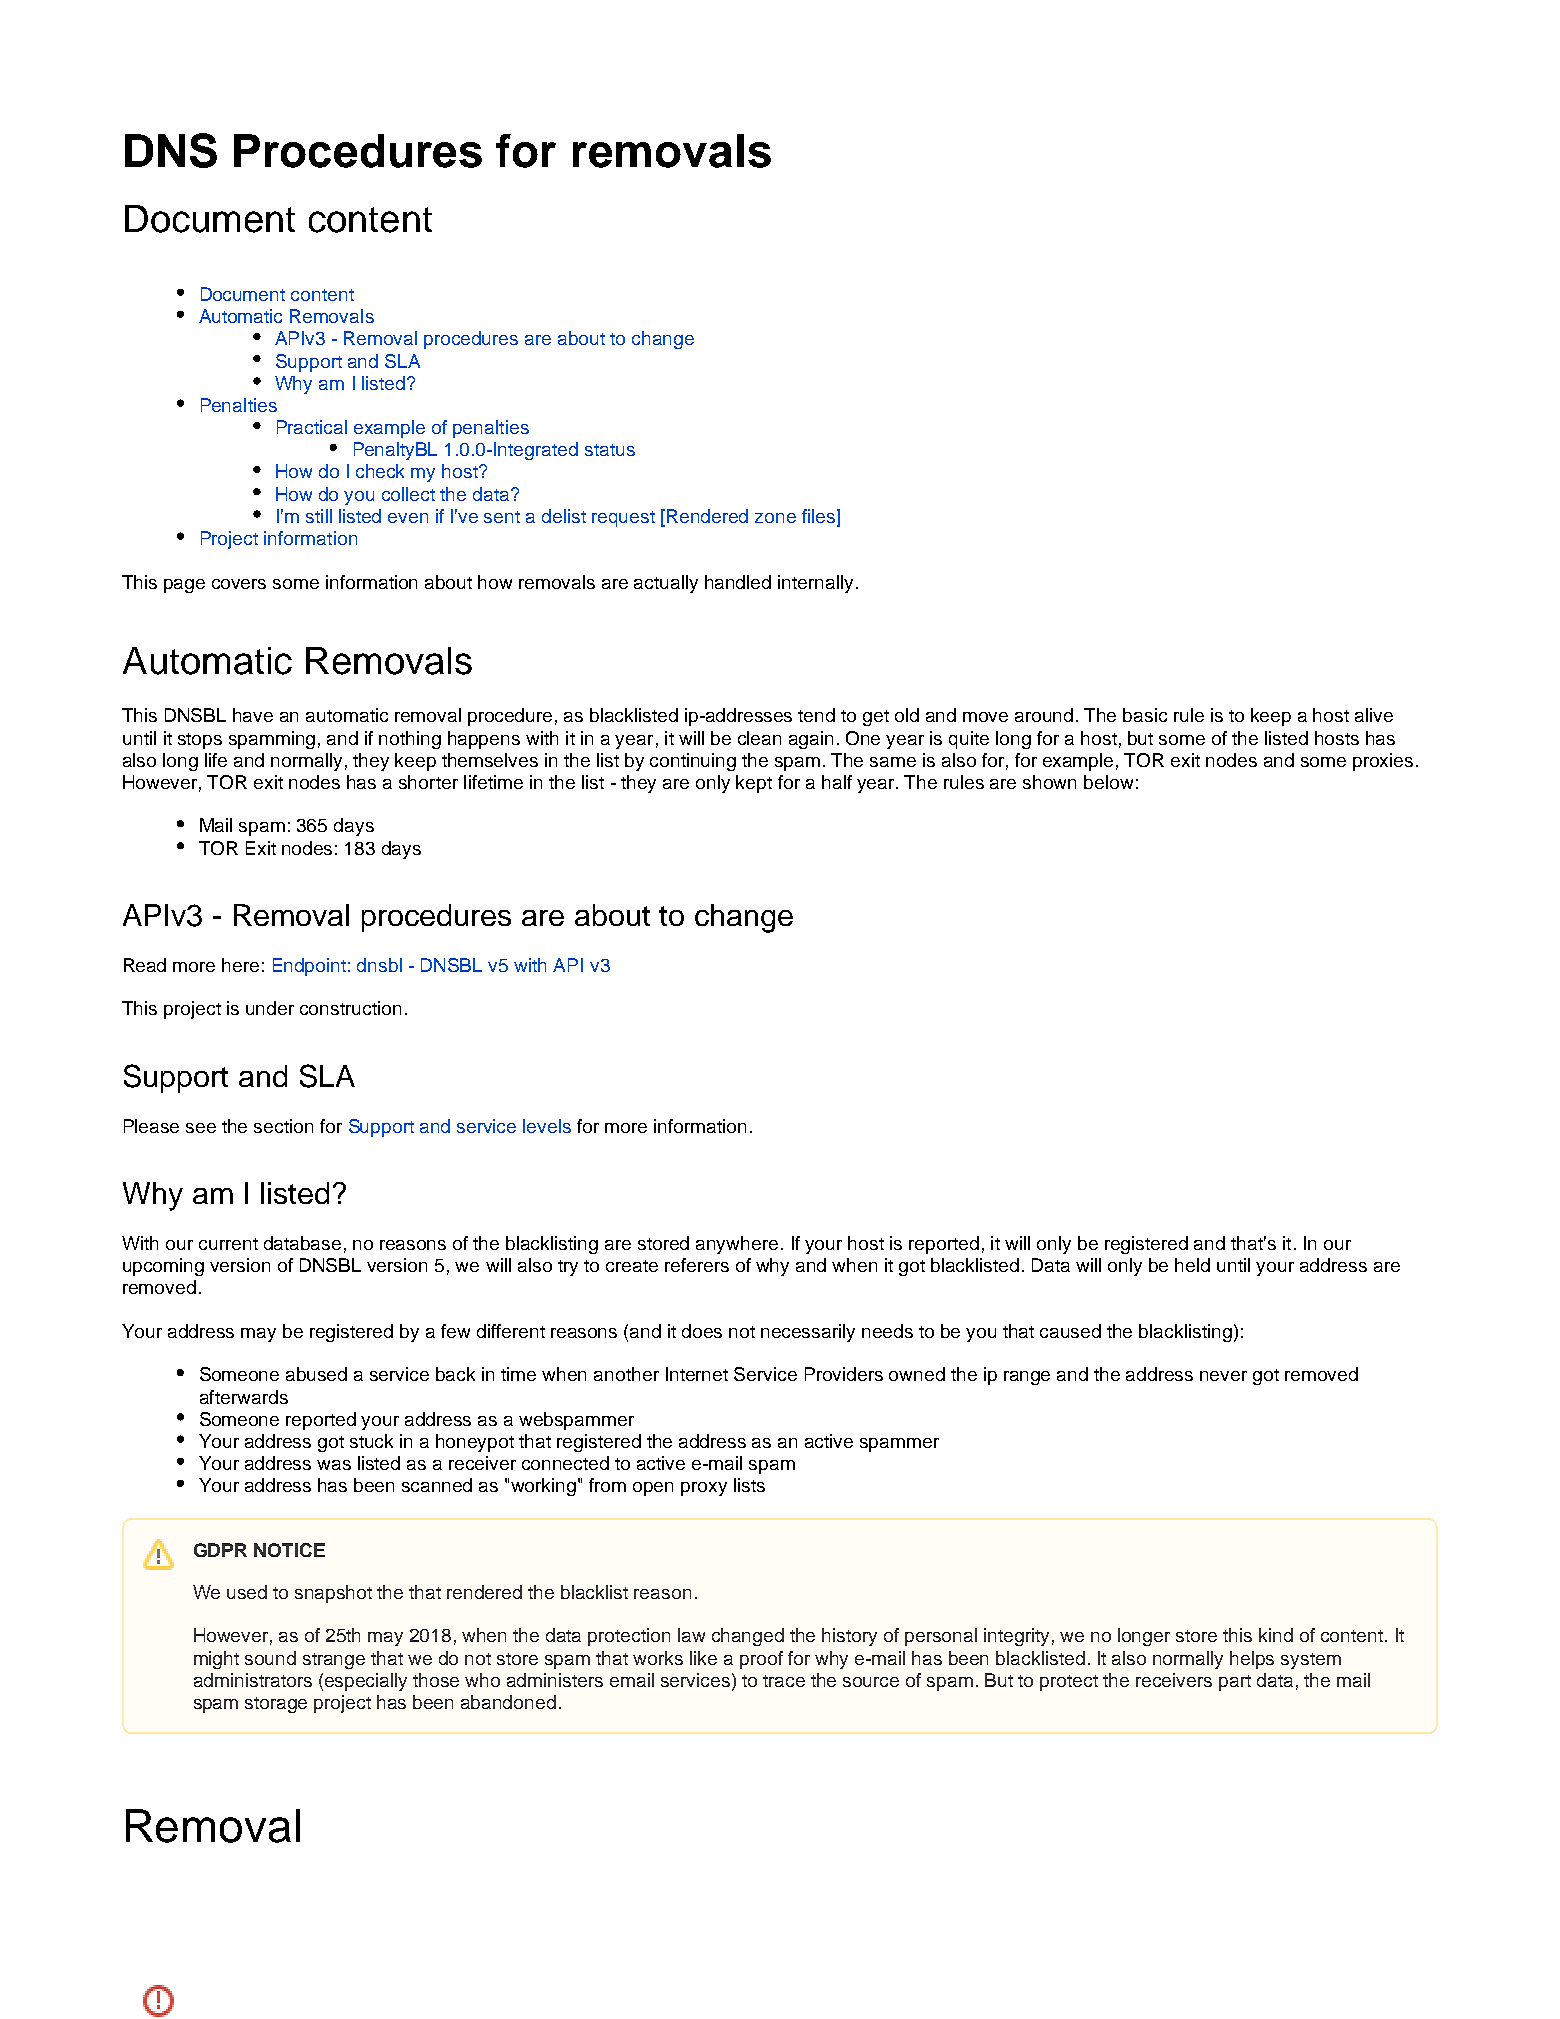 The width and height of the screenshot is (1560, 2019). Describe the element at coordinates (270, 1008) in the screenshot. I see `under` at that location.
